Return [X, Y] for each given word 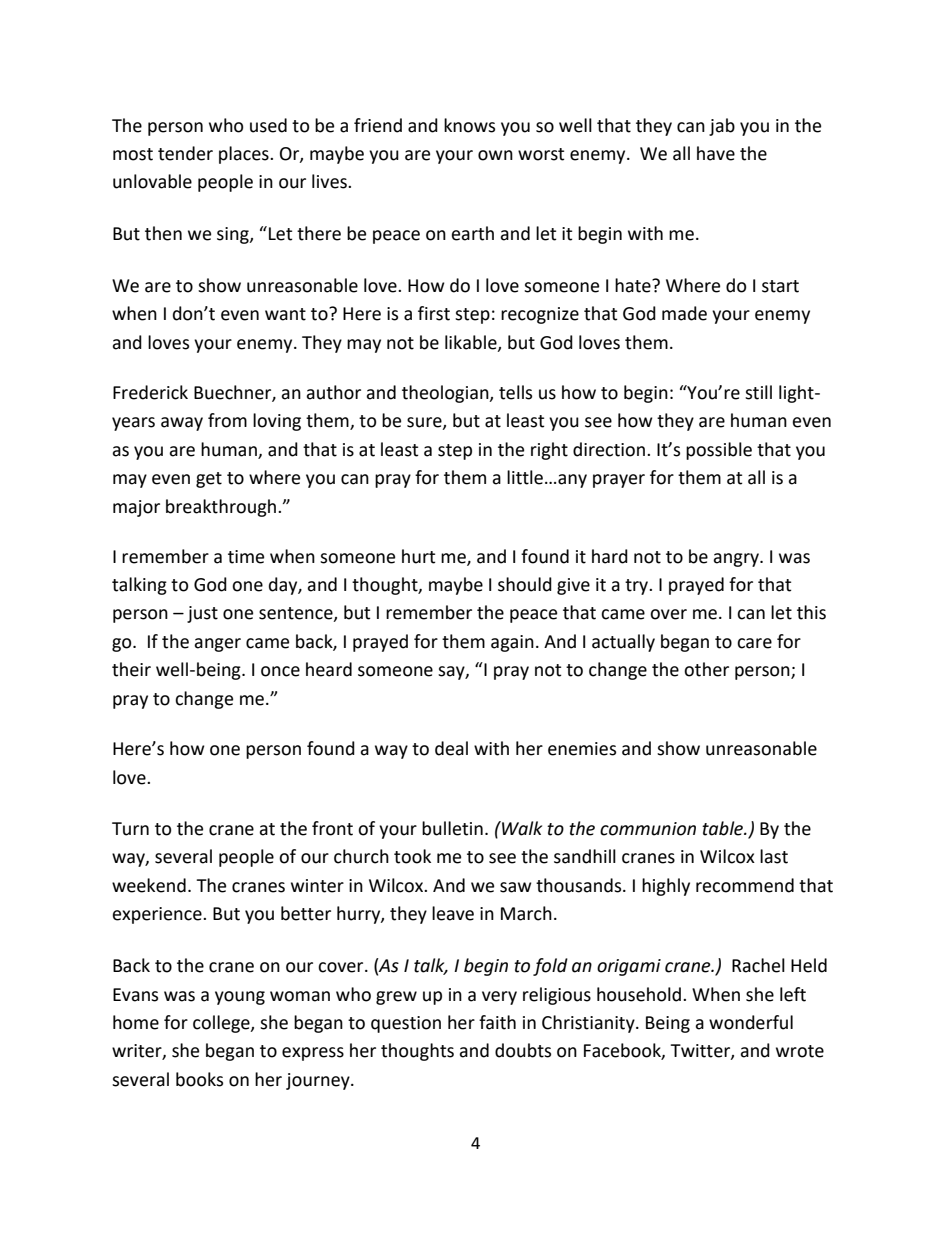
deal [451, 748]
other [706, 669]
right [549, 451]
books [199, 1079]
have [716, 153]
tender [185, 153]
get [209, 480]
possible [719, 451]
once [280, 671]
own [495, 155]
